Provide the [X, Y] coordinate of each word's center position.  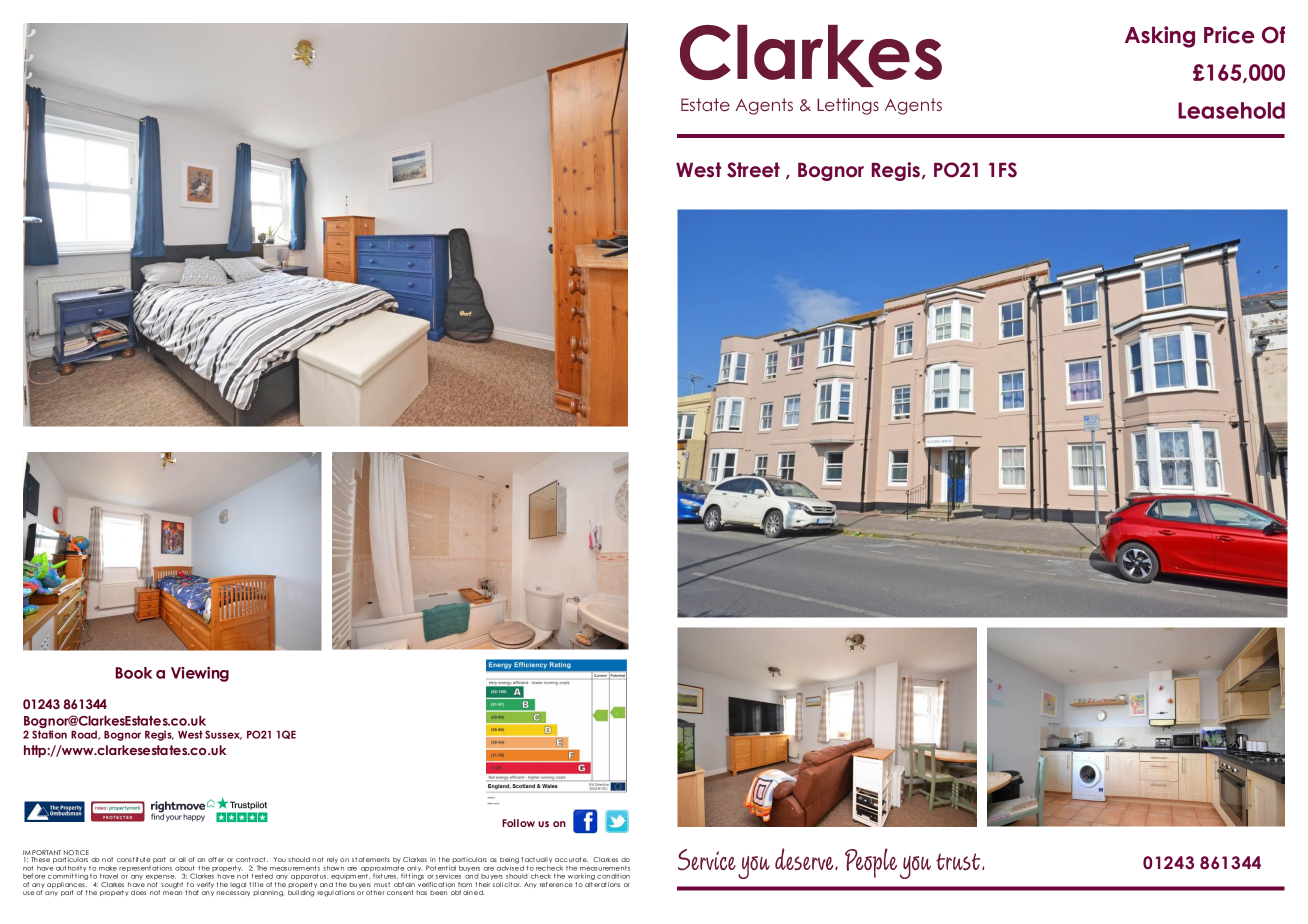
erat [600, 884]
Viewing [200, 674]
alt [589, 884]
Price [1229, 35]
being [509, 861]
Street [753, 170]
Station [49, 734]
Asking [1160, 37]
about [185, 868]
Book [133, 673]
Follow [518, 823]
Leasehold [1231, 110]
